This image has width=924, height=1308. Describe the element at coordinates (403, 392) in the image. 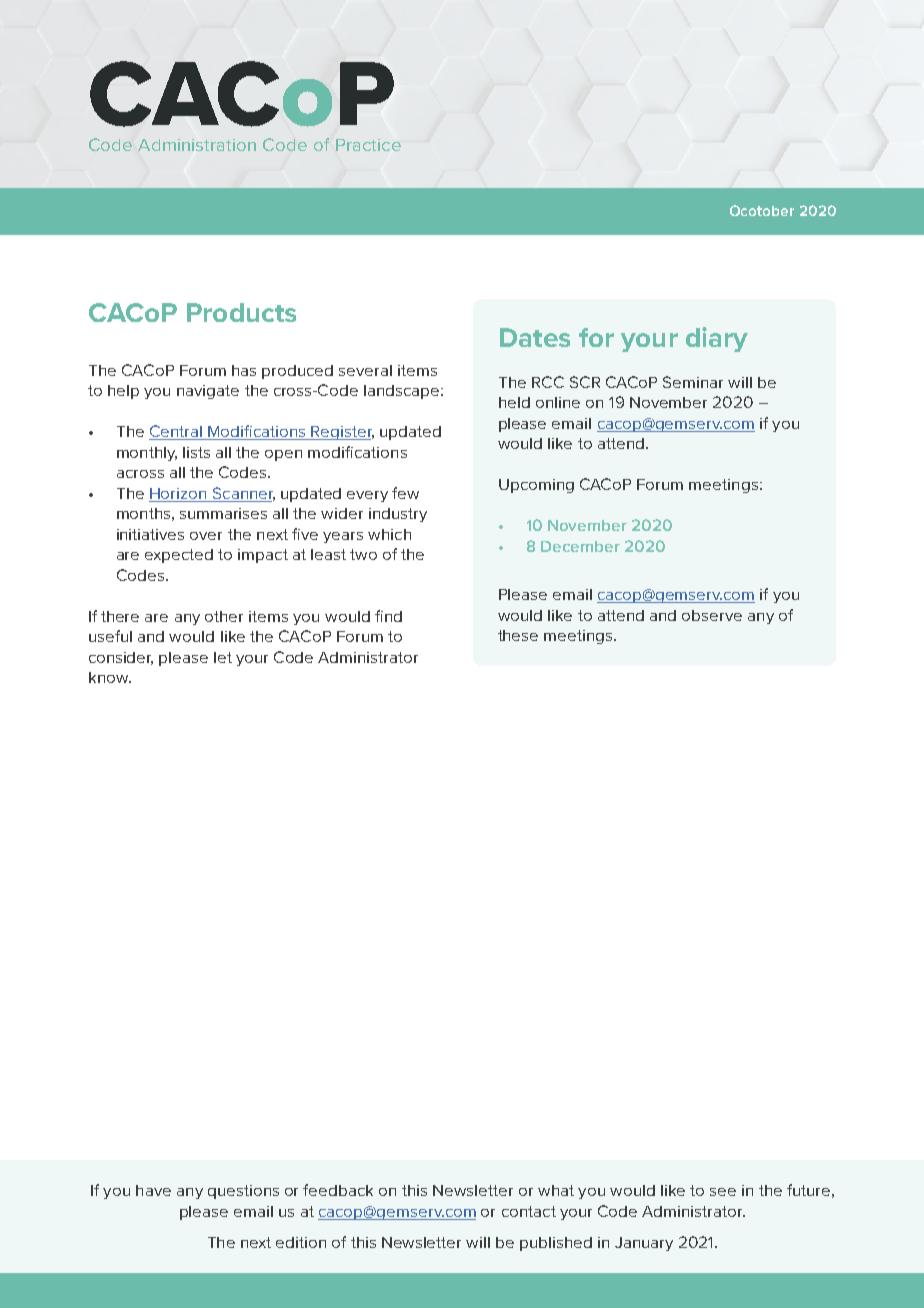

I see `landscape` at that location.
